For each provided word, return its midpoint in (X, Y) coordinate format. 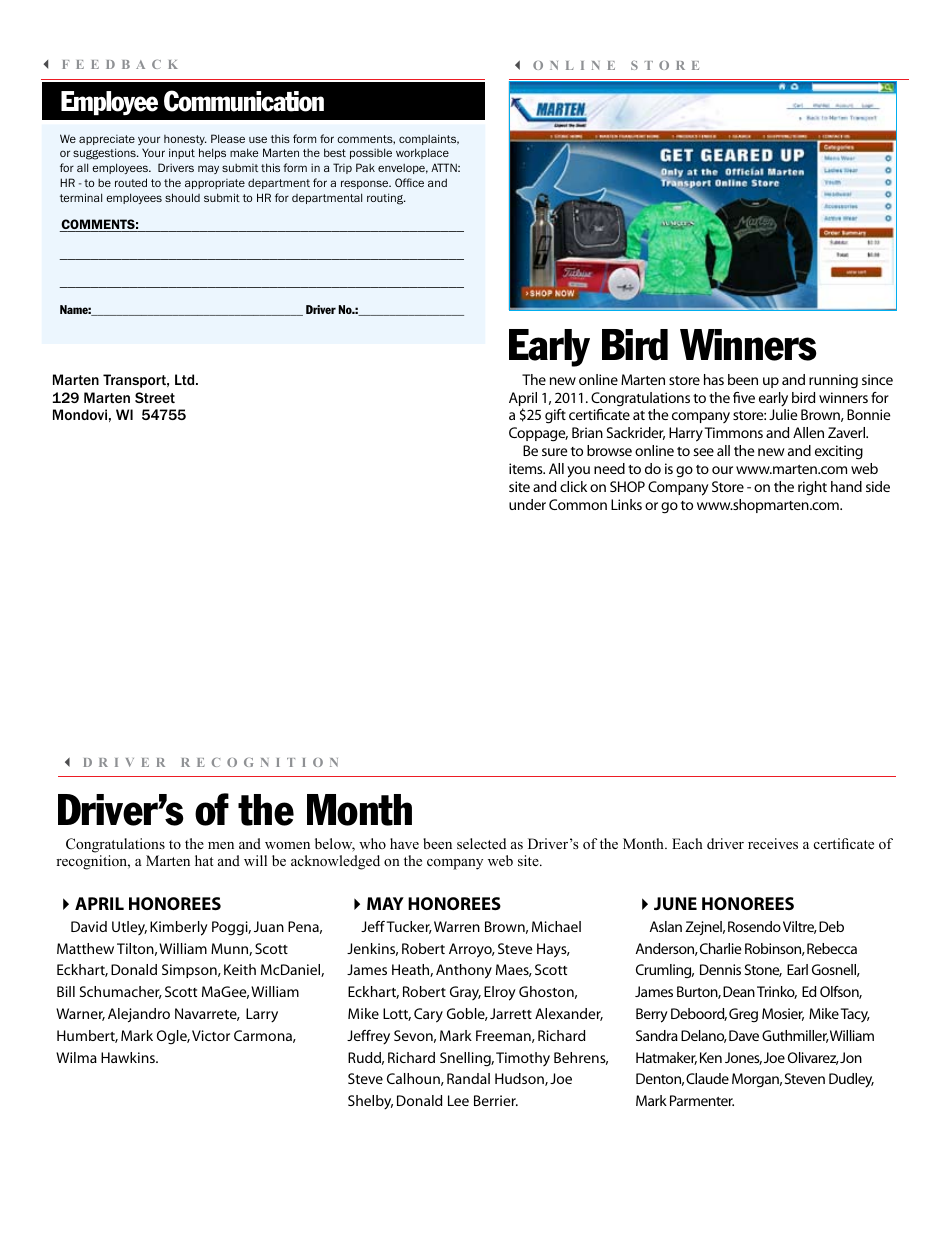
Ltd (186, 379)
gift (555, 416)
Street (155, 397)
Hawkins (129, 1057)
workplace (422, 153)
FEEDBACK (120, 64)
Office (409, 182)
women (287, 845)
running (833, 381)
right (812, 488)
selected (481, 843)
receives (773, 843)
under (527, 504)
